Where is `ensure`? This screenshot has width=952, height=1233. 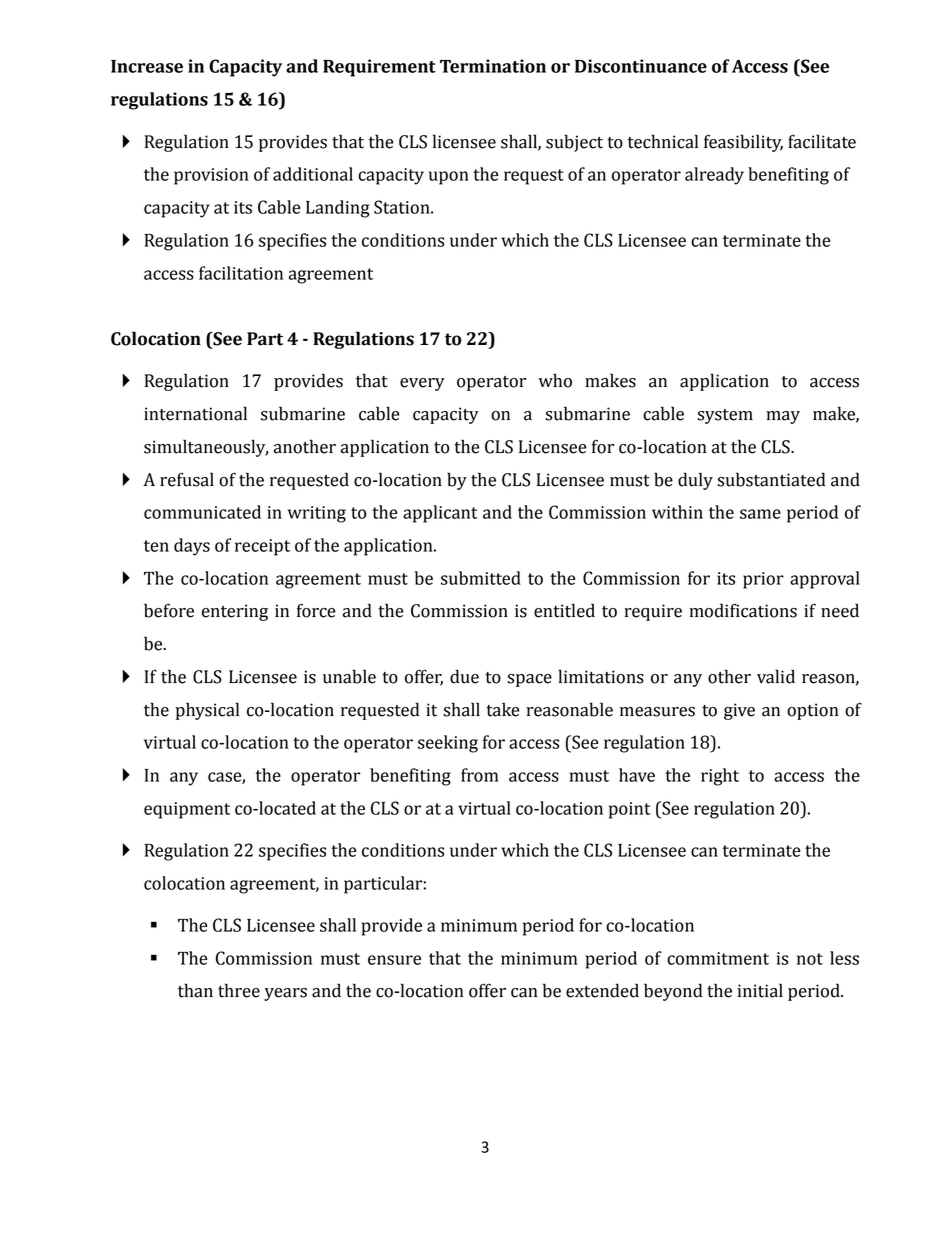 ensure is located at coordinates (394, 960).
